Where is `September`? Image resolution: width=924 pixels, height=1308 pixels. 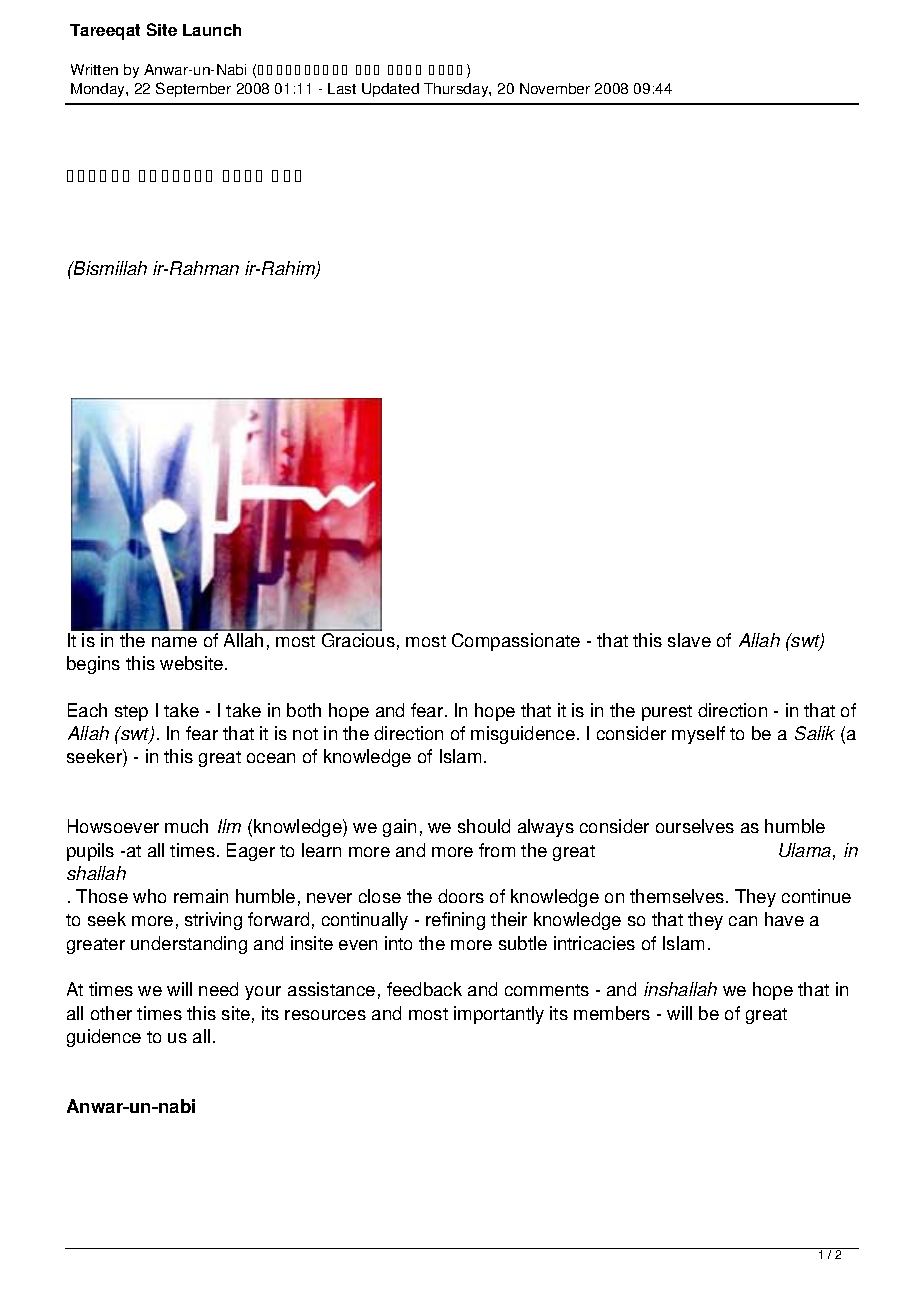
September is located at coordinates (193, 89).
